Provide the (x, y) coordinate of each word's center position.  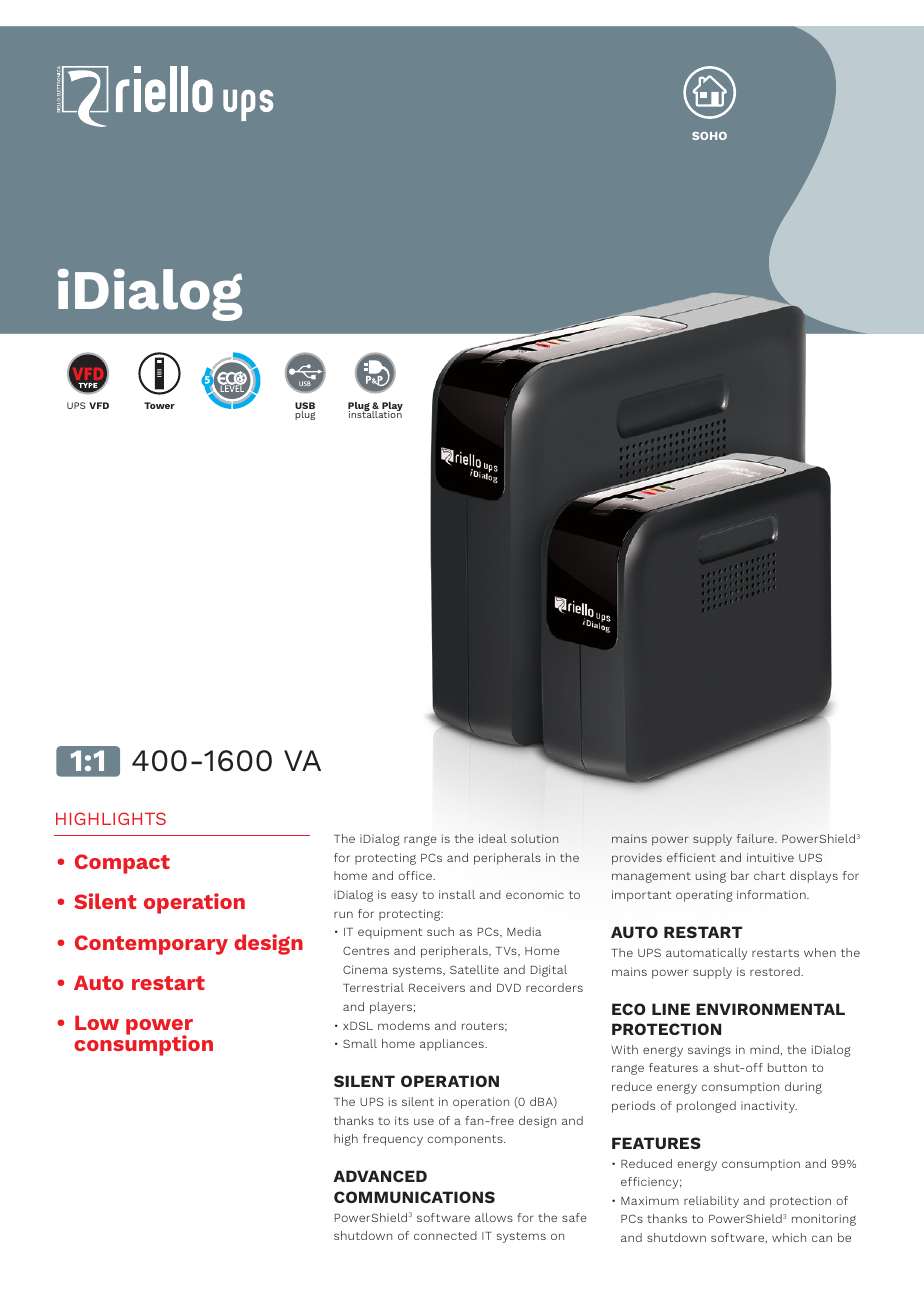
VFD (99, 405)
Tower (159, 405)
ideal (493, 838)
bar (740, 875)
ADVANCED (380, 1176)
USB (305, 407)
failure (756, 838)
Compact (122, 864)
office (416, 875)
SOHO (709, 136)
